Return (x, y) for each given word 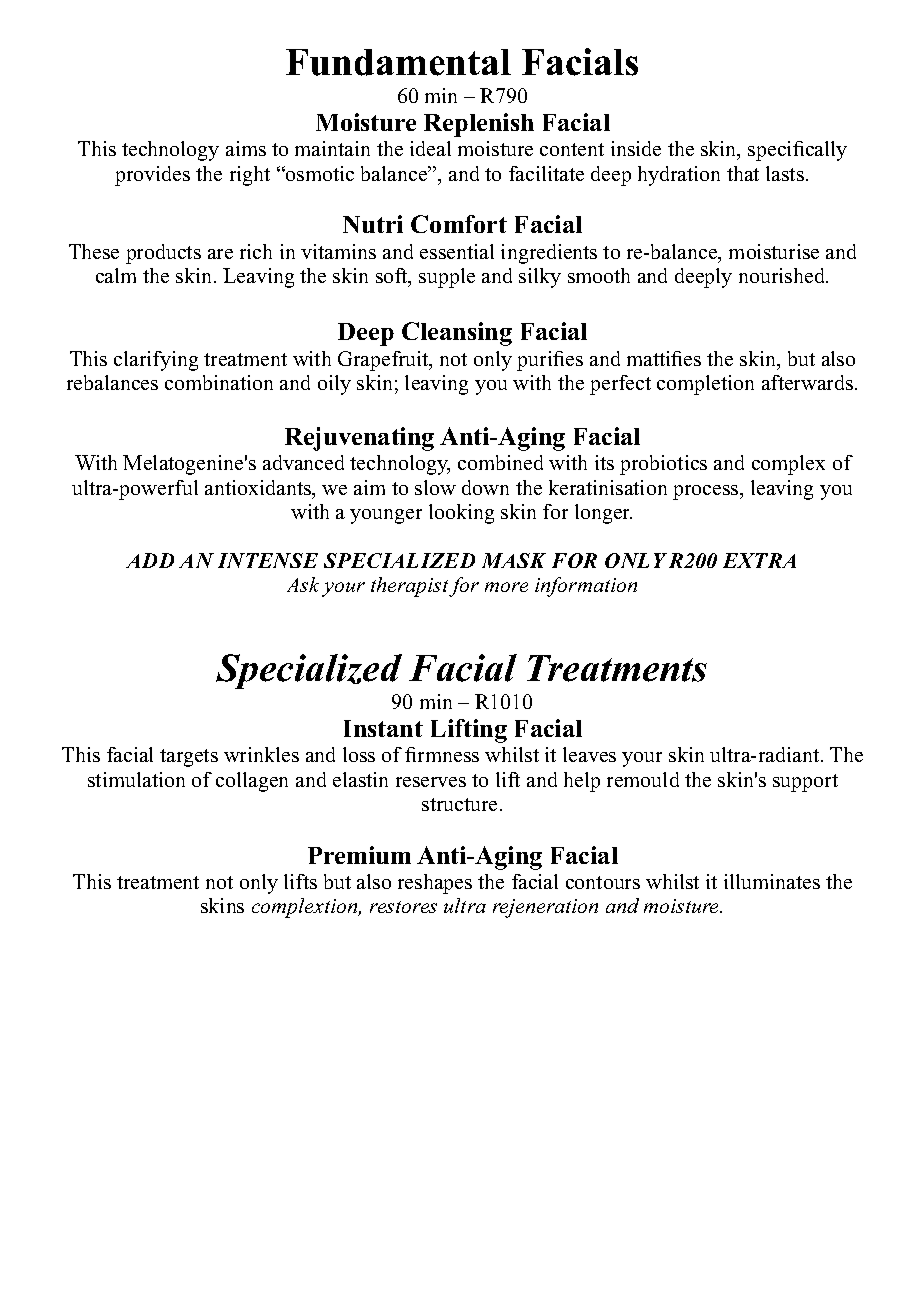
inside (636, 148)
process (707, 492)
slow (435, 487)
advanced (303, 462)
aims (246, 148)
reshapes (435, 884)
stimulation (136, 779)
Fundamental (398, 62)
